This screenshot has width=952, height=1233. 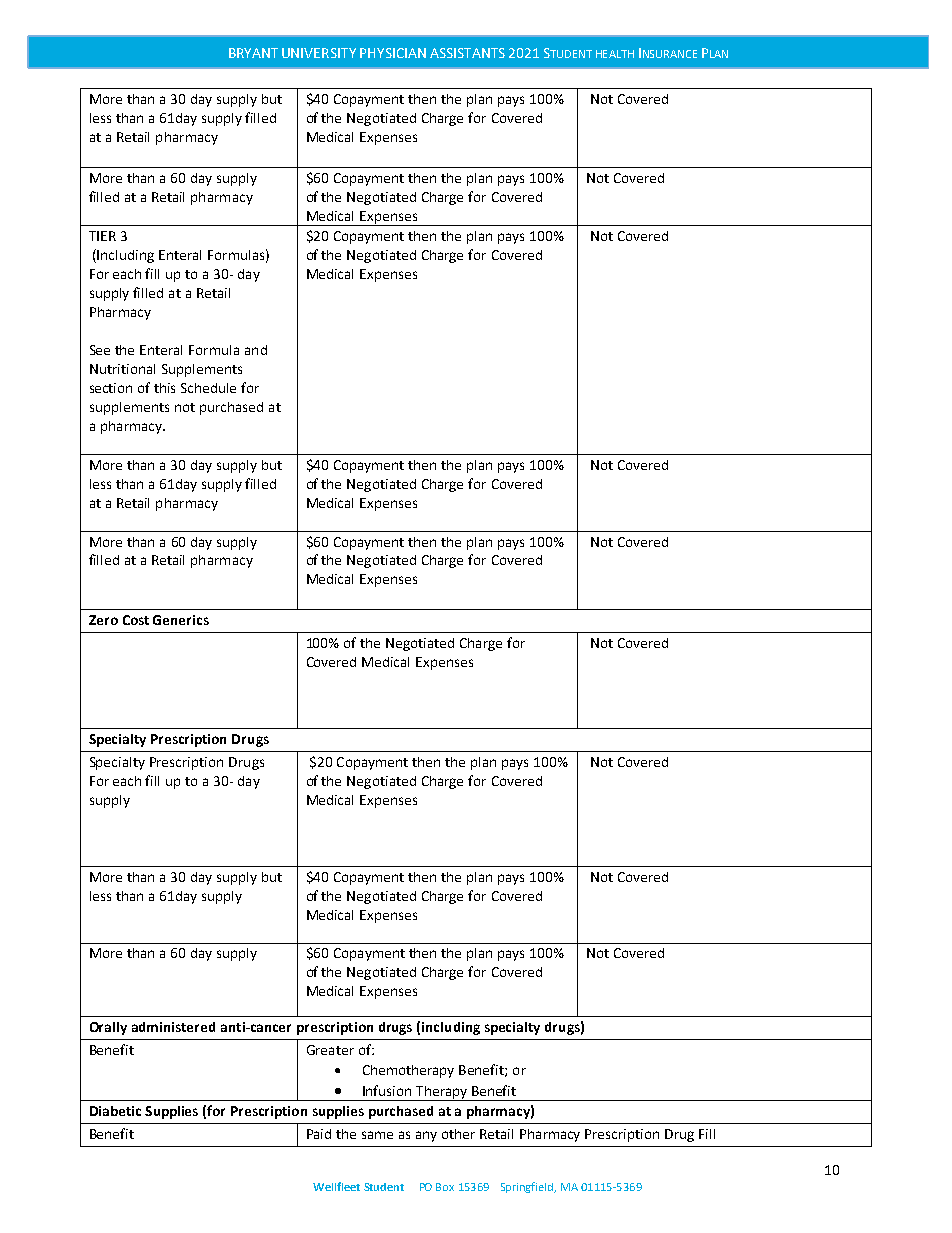 What do you see at coordinates (615, 54) in the screenshot?
I see `HEALTH` at bounding box center [615, 54].
